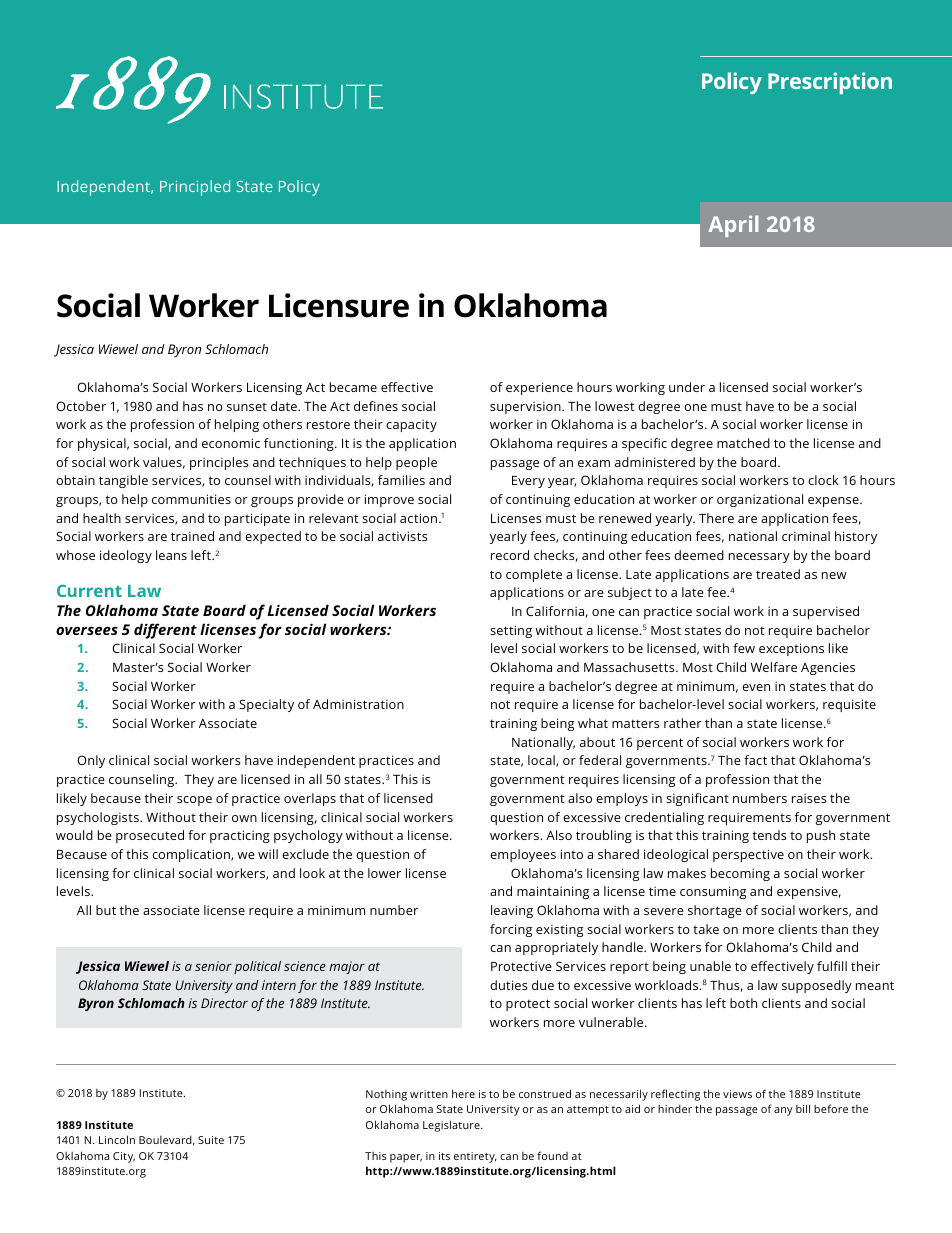 This screenshot has height=1233, width=952. Describe the element at coordinates (195, 188) in the screenshot. I see `Principled` at that location.
